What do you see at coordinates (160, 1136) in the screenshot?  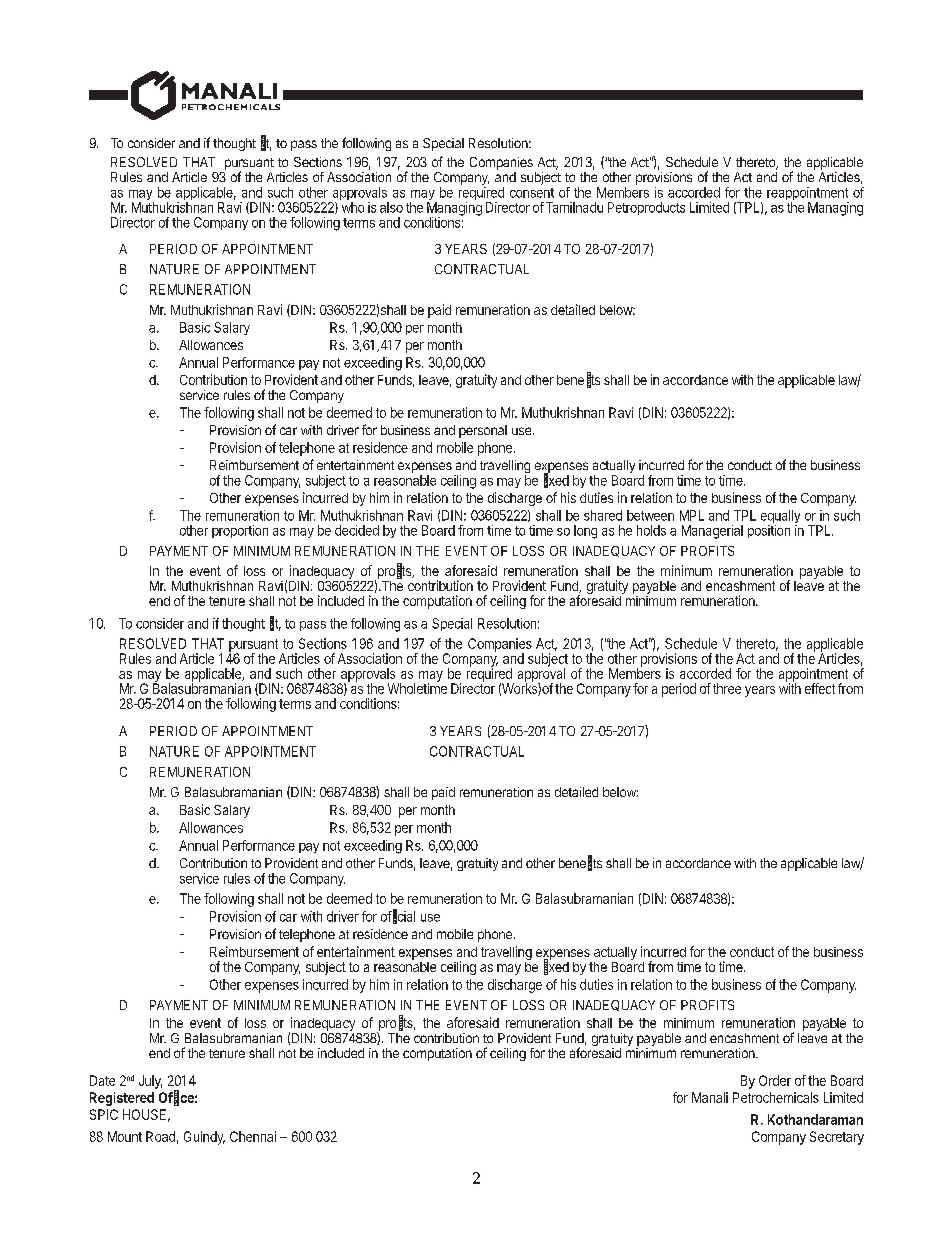 I see `Road` at bounding box center [160, 1136].
